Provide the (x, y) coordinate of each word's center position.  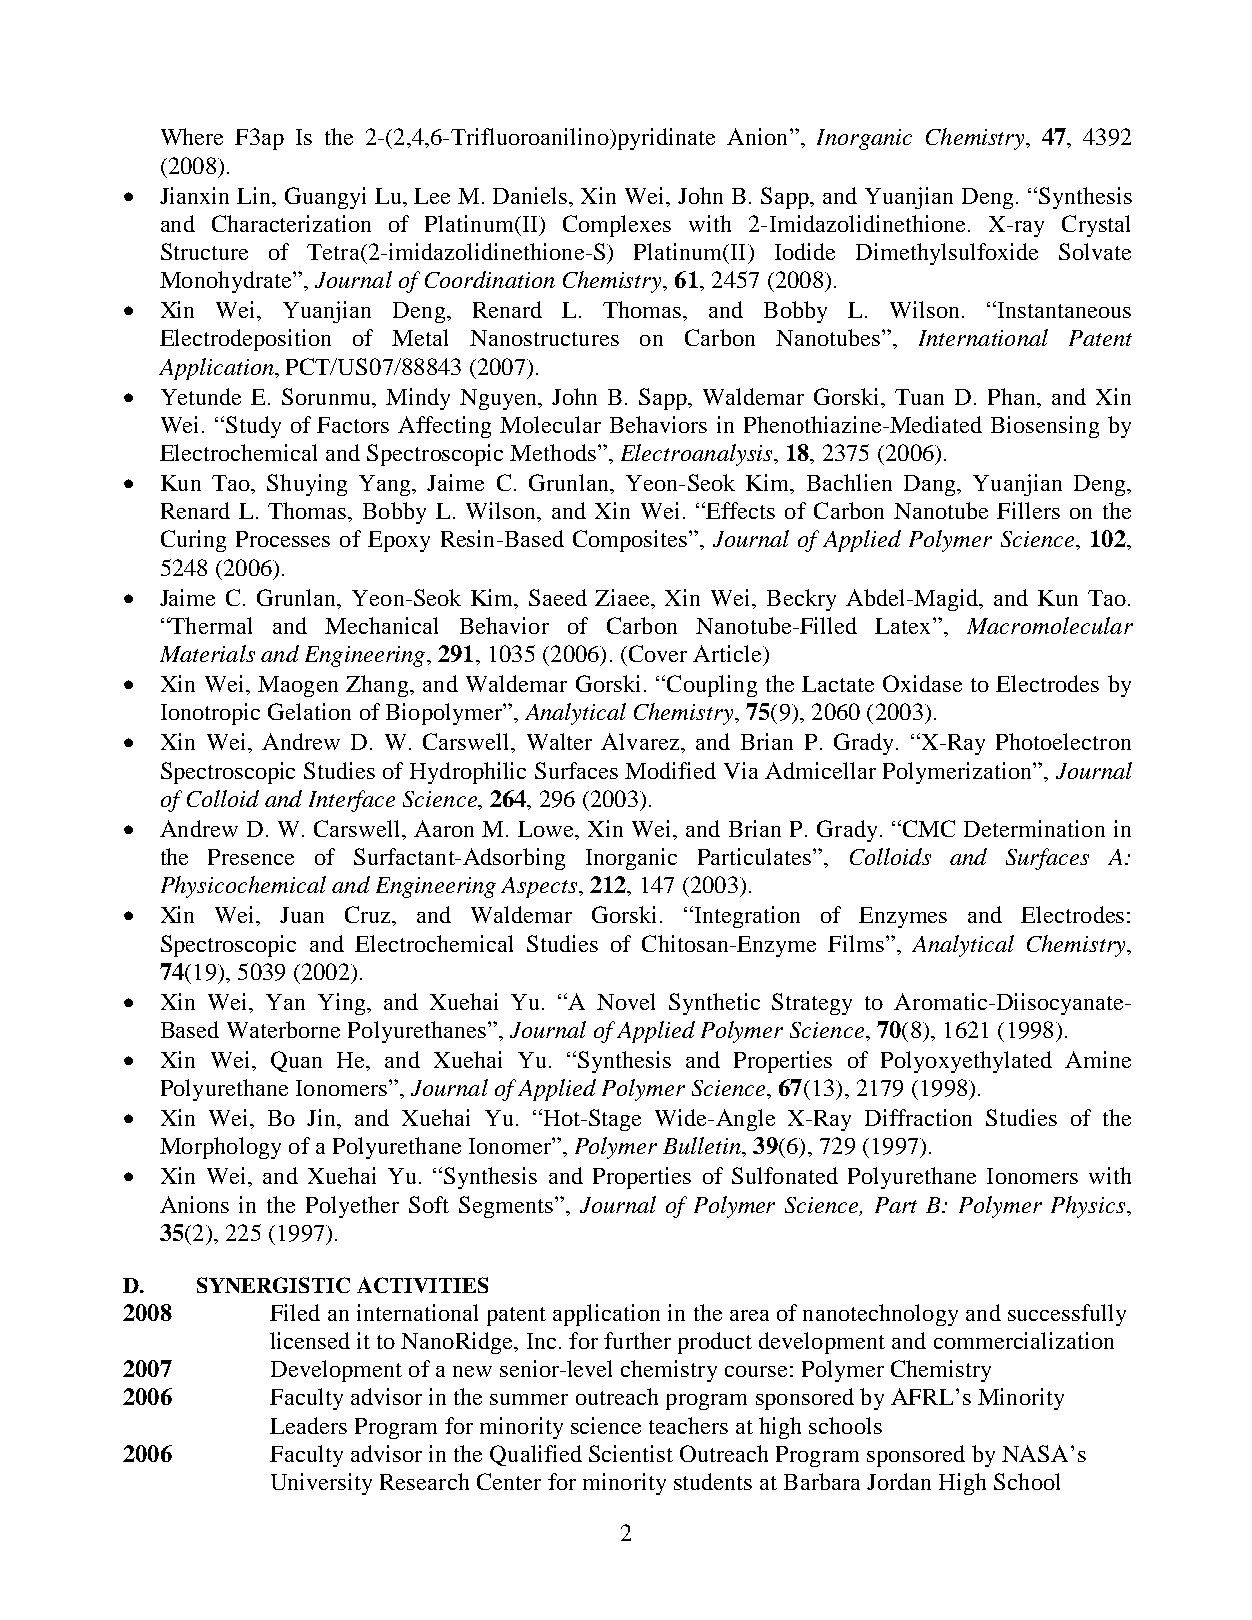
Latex (904, 626)
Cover (656, 653)
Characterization (291, 223)
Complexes (617, 226)
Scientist (631, 1453)
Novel (626, 1001)
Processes (283, 539)
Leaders (308, 1425)
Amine (1098, 1059)
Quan (296, 1061)
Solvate (1095, 251)
